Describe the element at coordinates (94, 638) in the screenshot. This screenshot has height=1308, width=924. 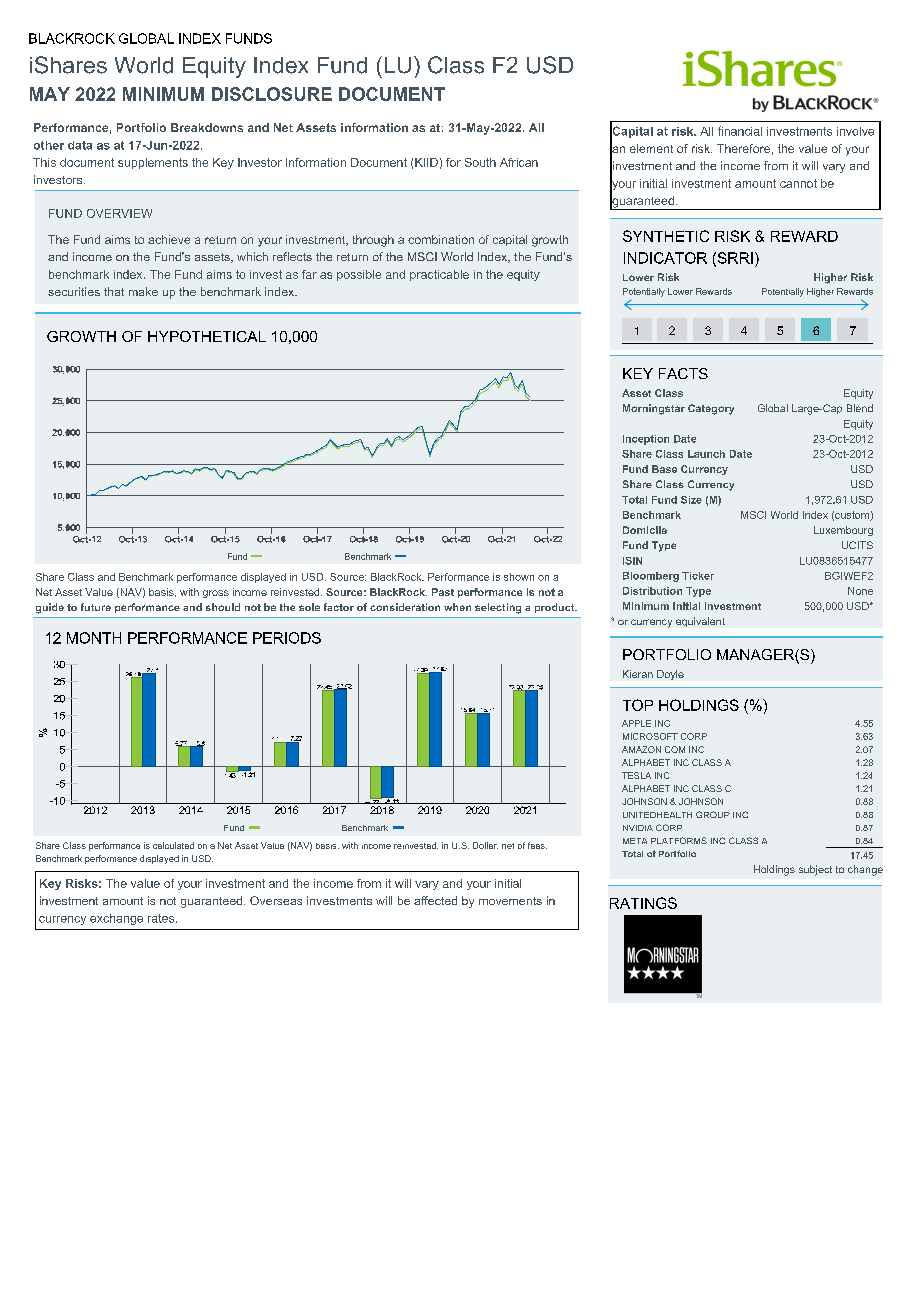
I see `MONTH` at that location.
